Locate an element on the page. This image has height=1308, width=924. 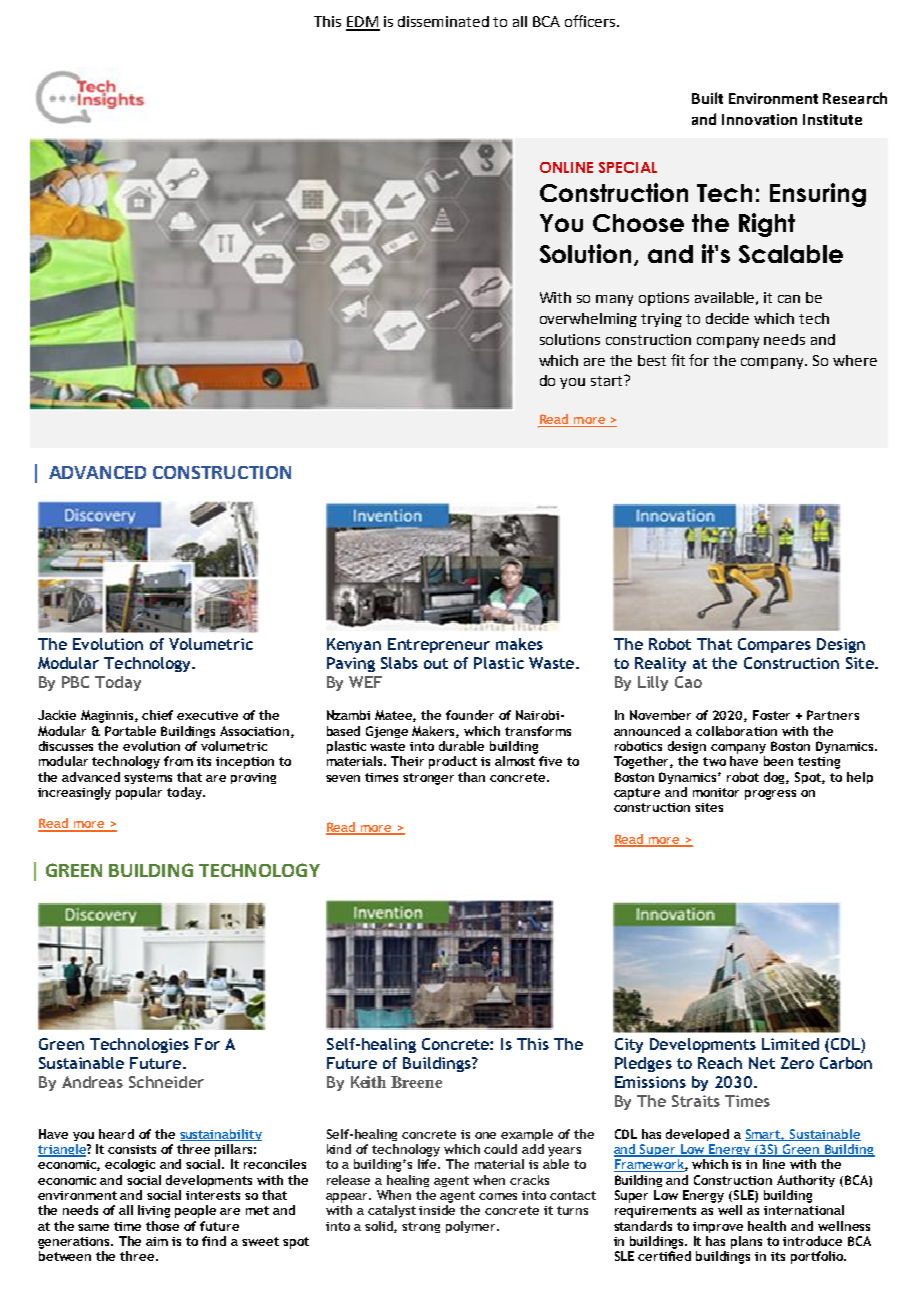
disseminated is located at coordinates (443, 21).
